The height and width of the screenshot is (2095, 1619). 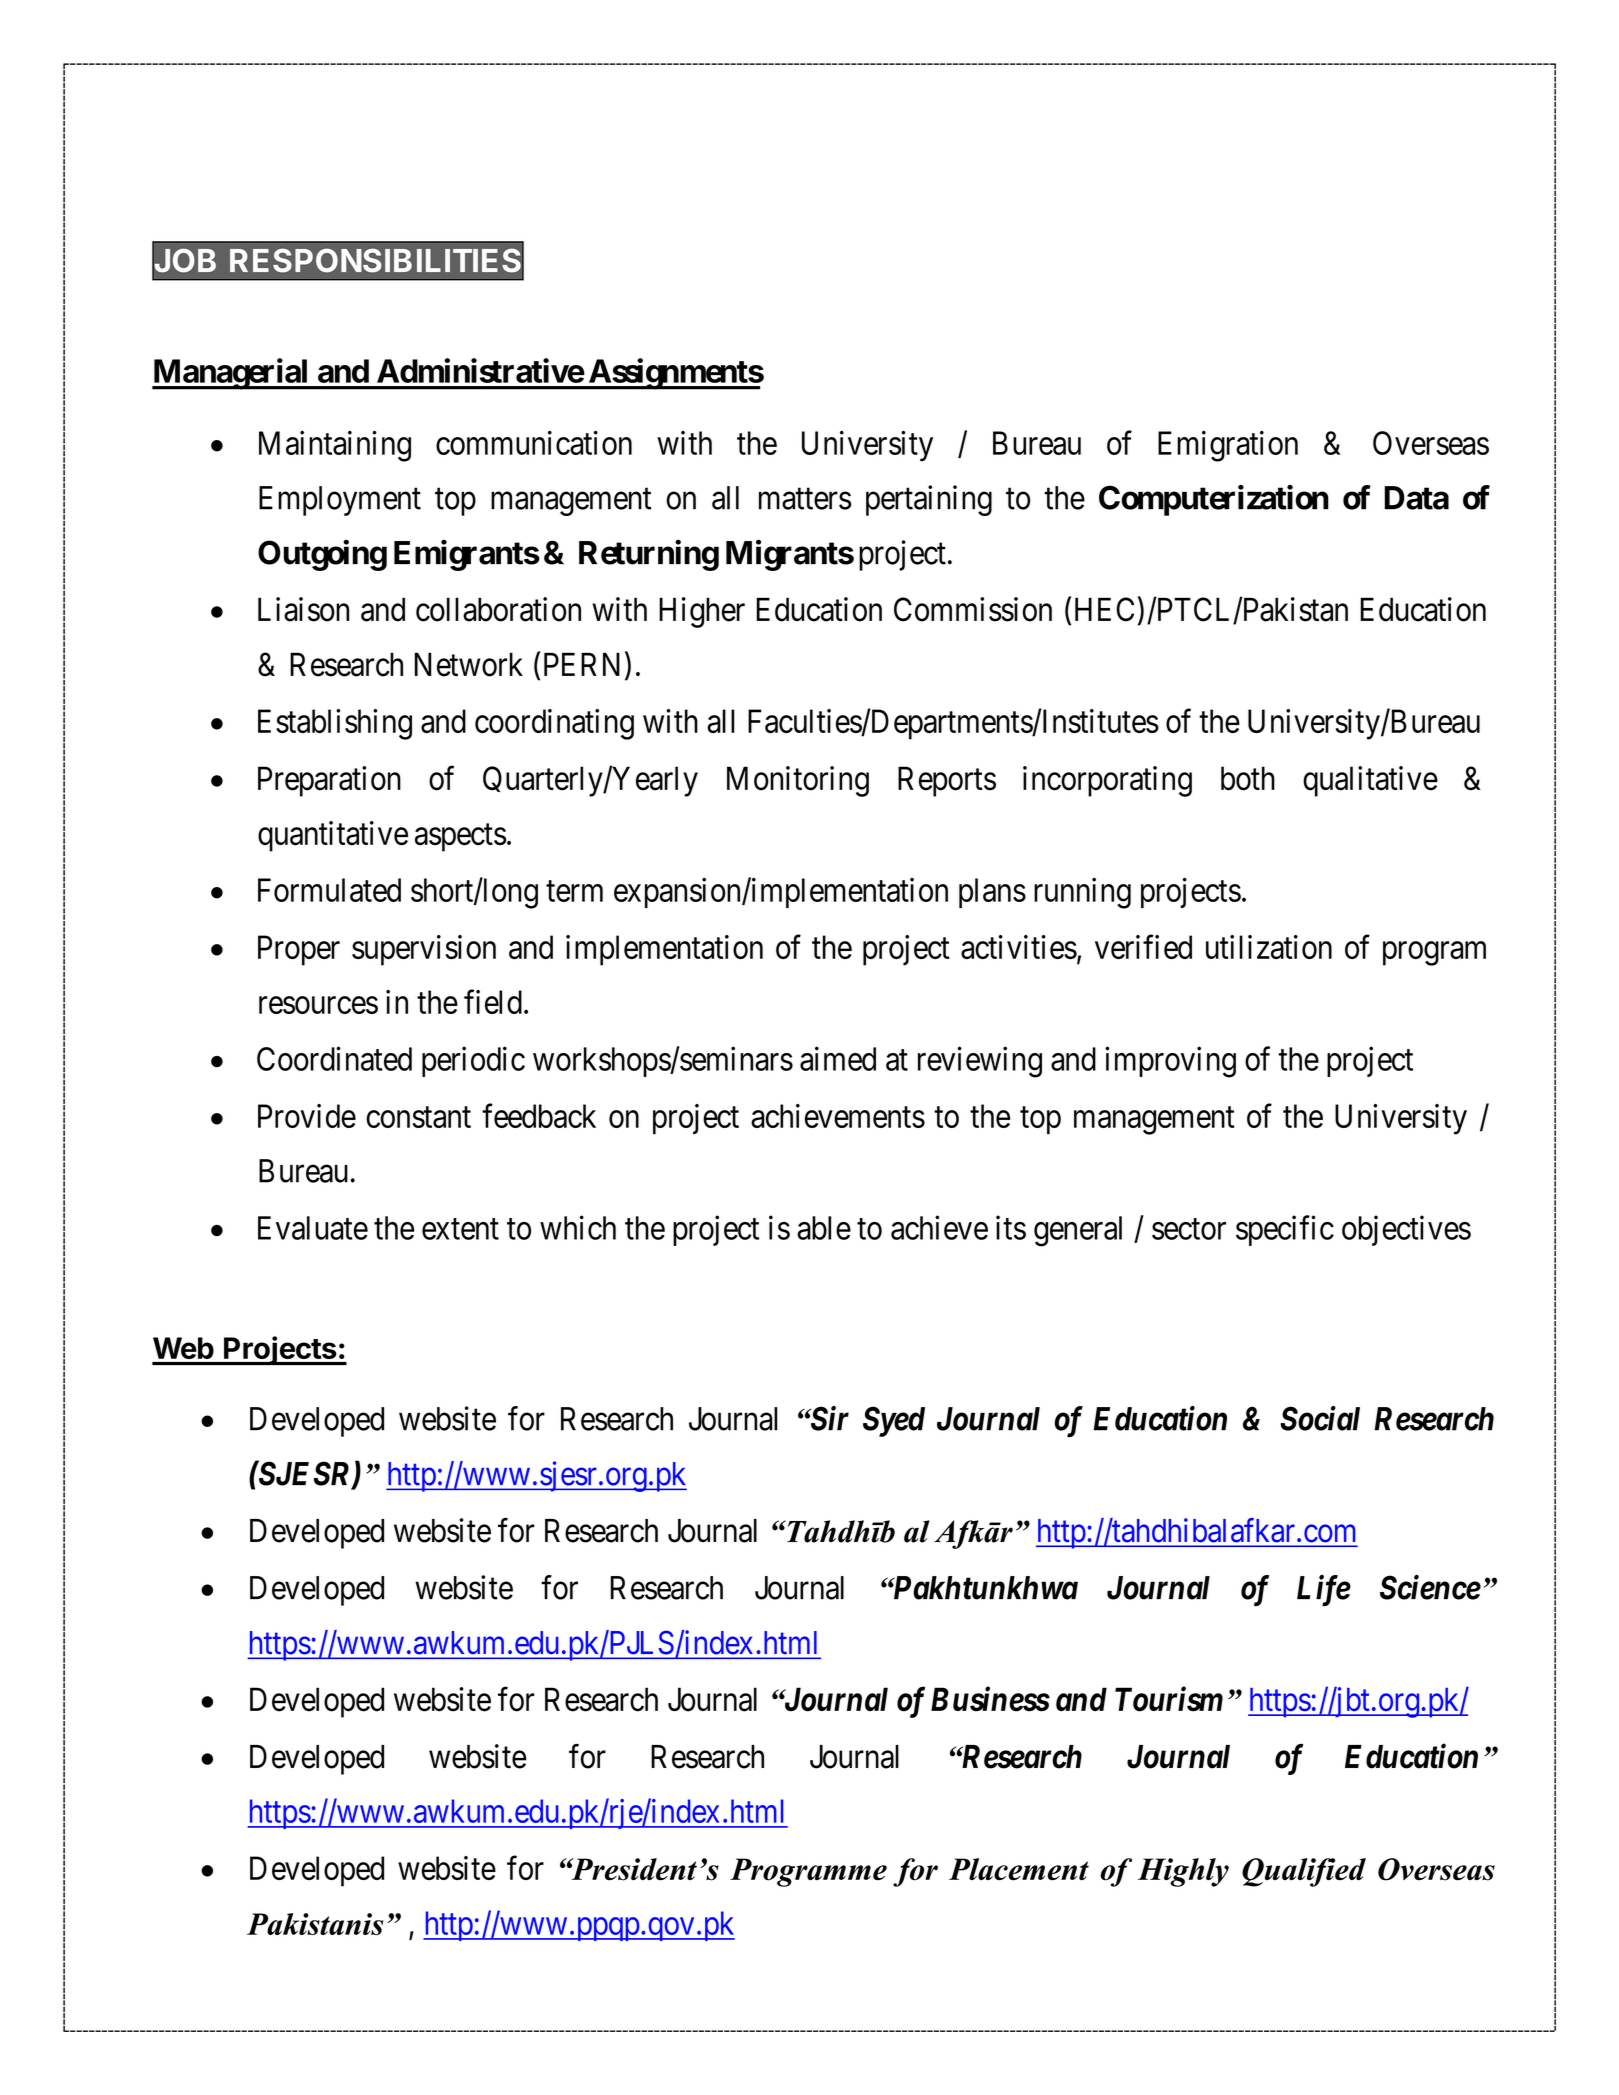 I want to click on able, so click(x=824, y=1228).
